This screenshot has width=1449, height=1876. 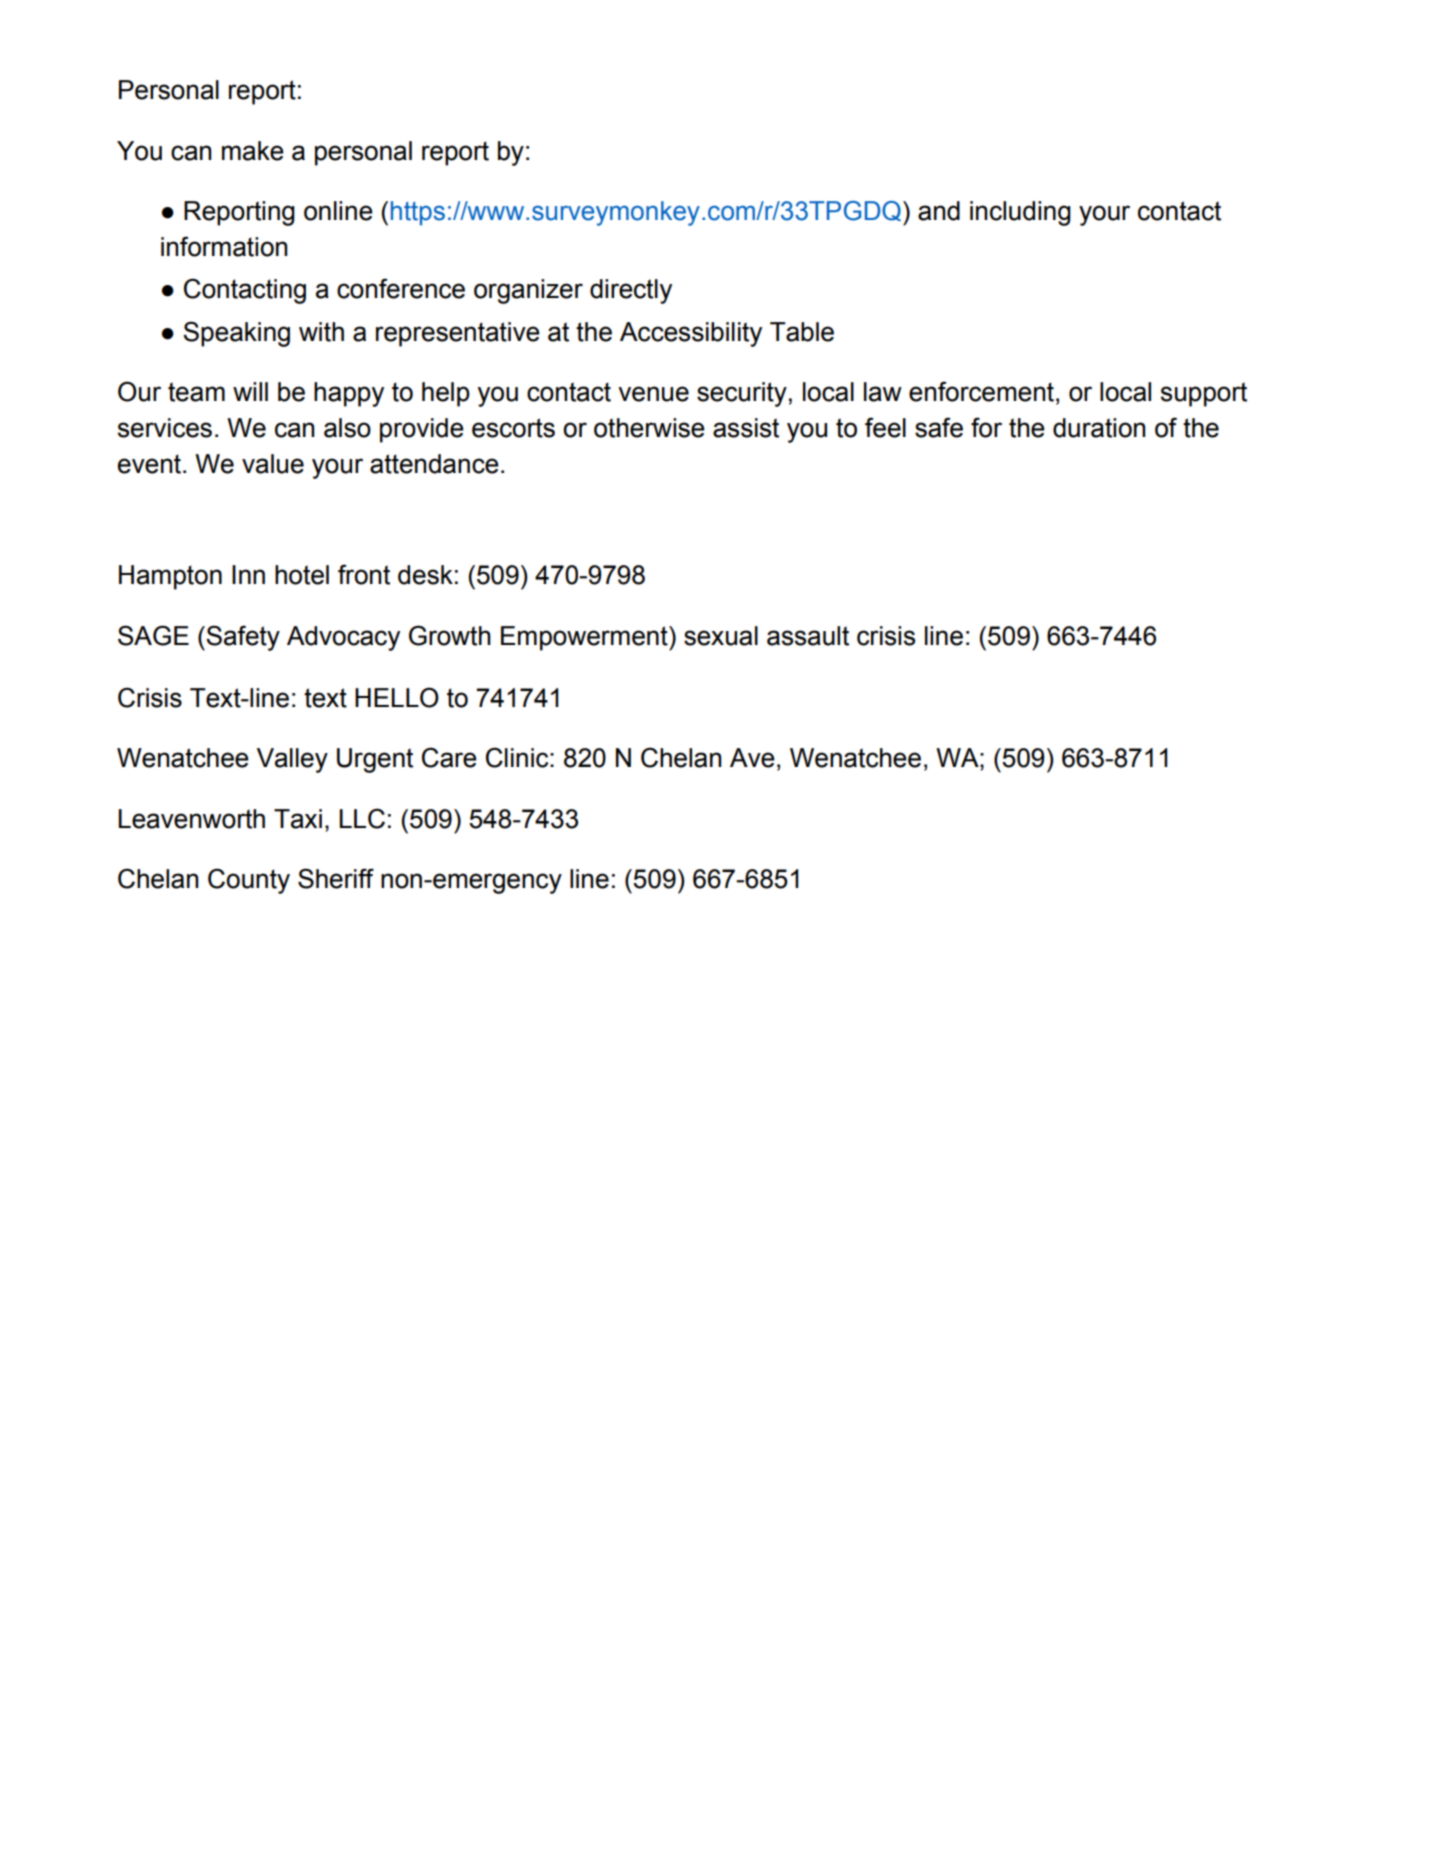 I want to click on make, so click(x=253, y=151).
